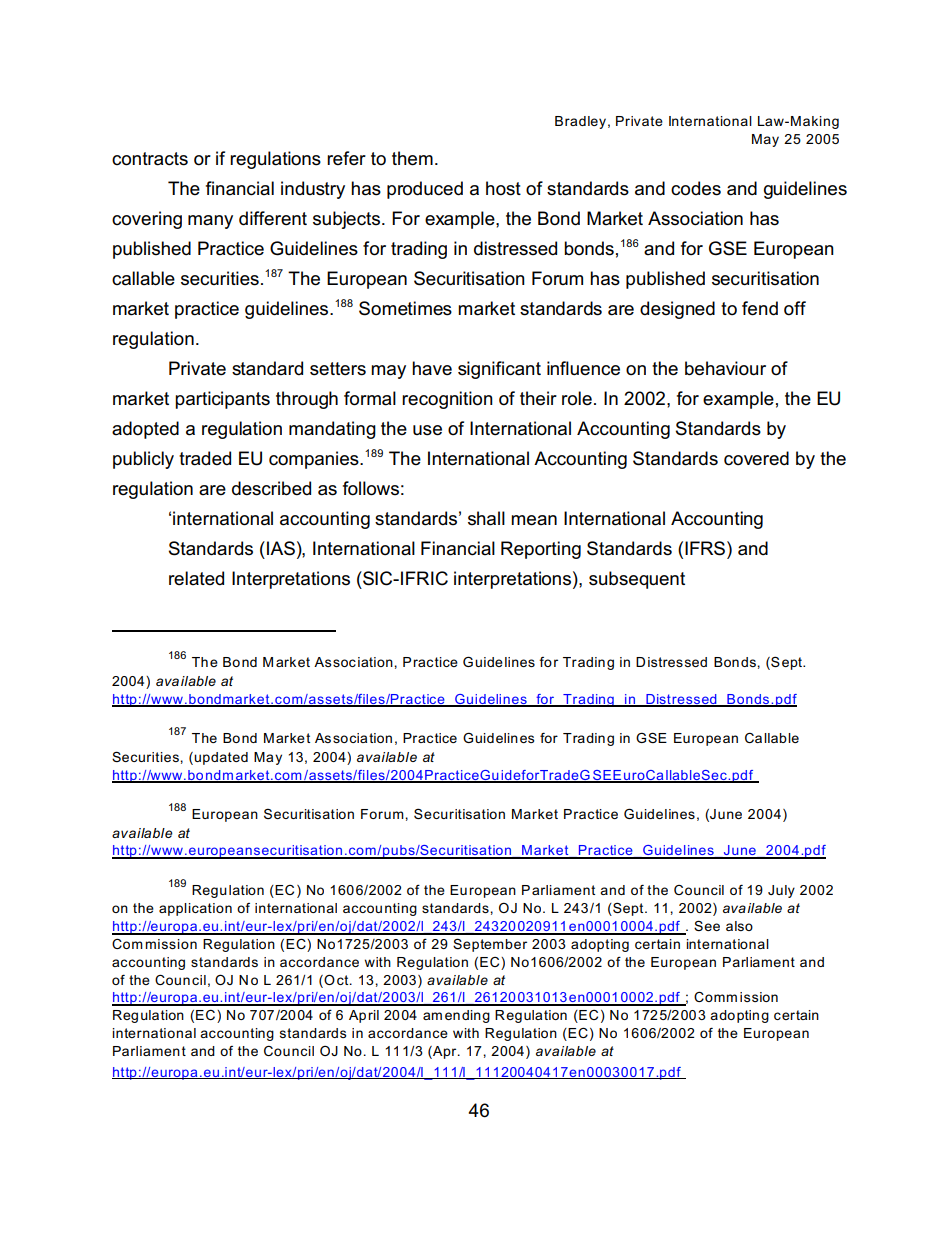  I want to click on also, so click(739, 926).
